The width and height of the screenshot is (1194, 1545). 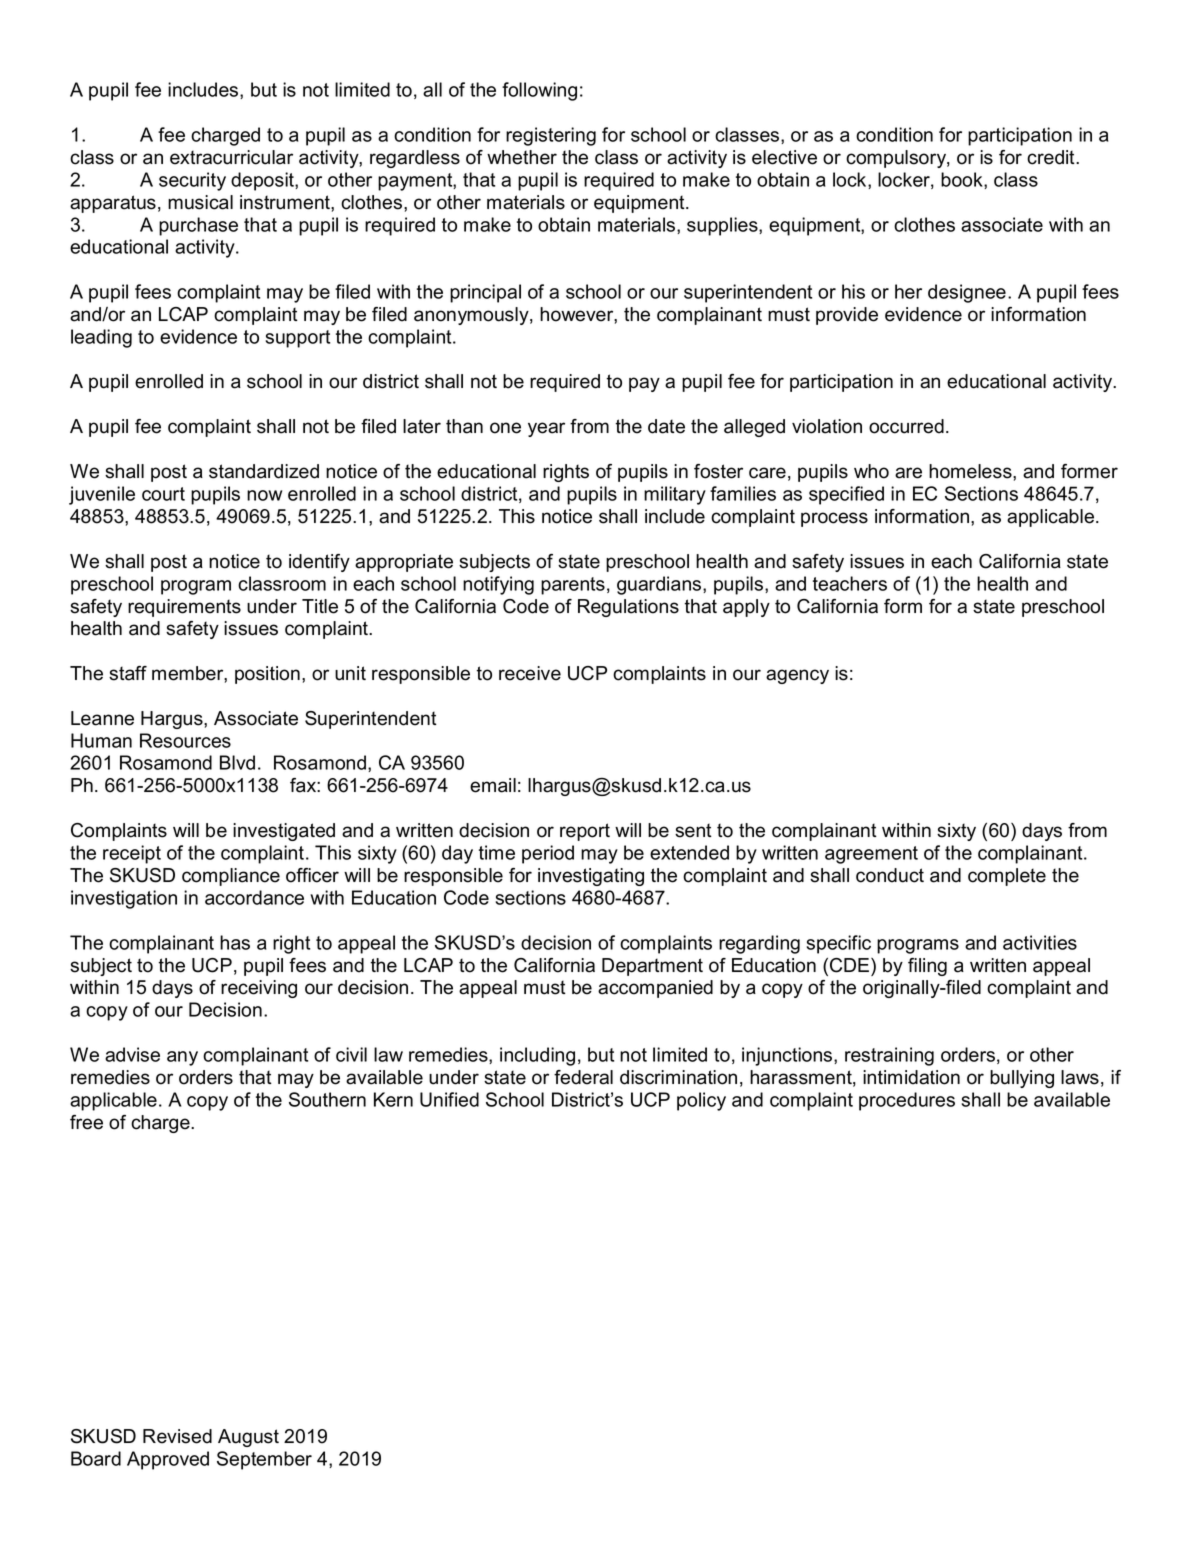 I want to click on extracurricular, so click(x=231, y=157).
